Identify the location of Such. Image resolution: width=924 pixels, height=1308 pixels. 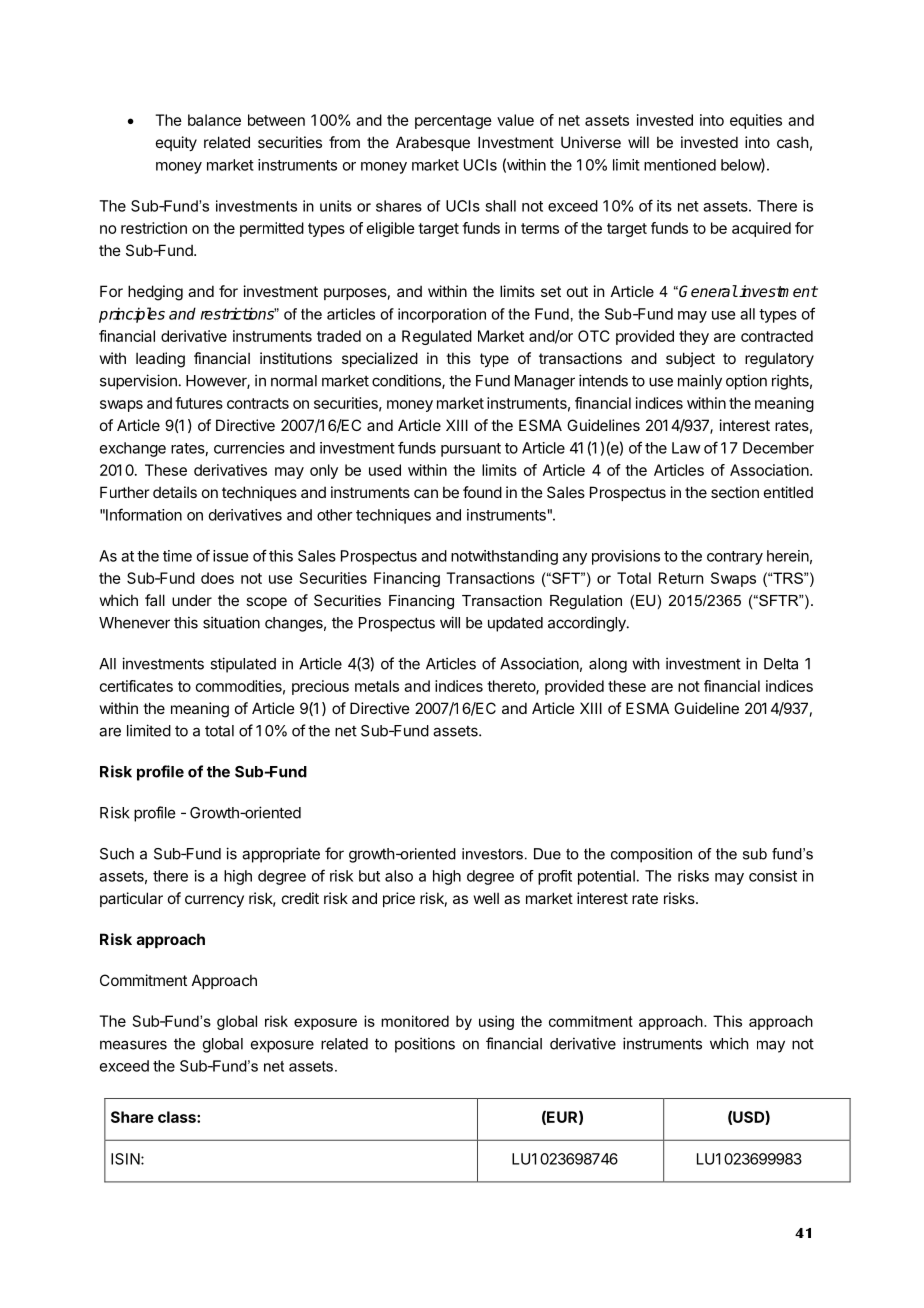
(117, 854).
